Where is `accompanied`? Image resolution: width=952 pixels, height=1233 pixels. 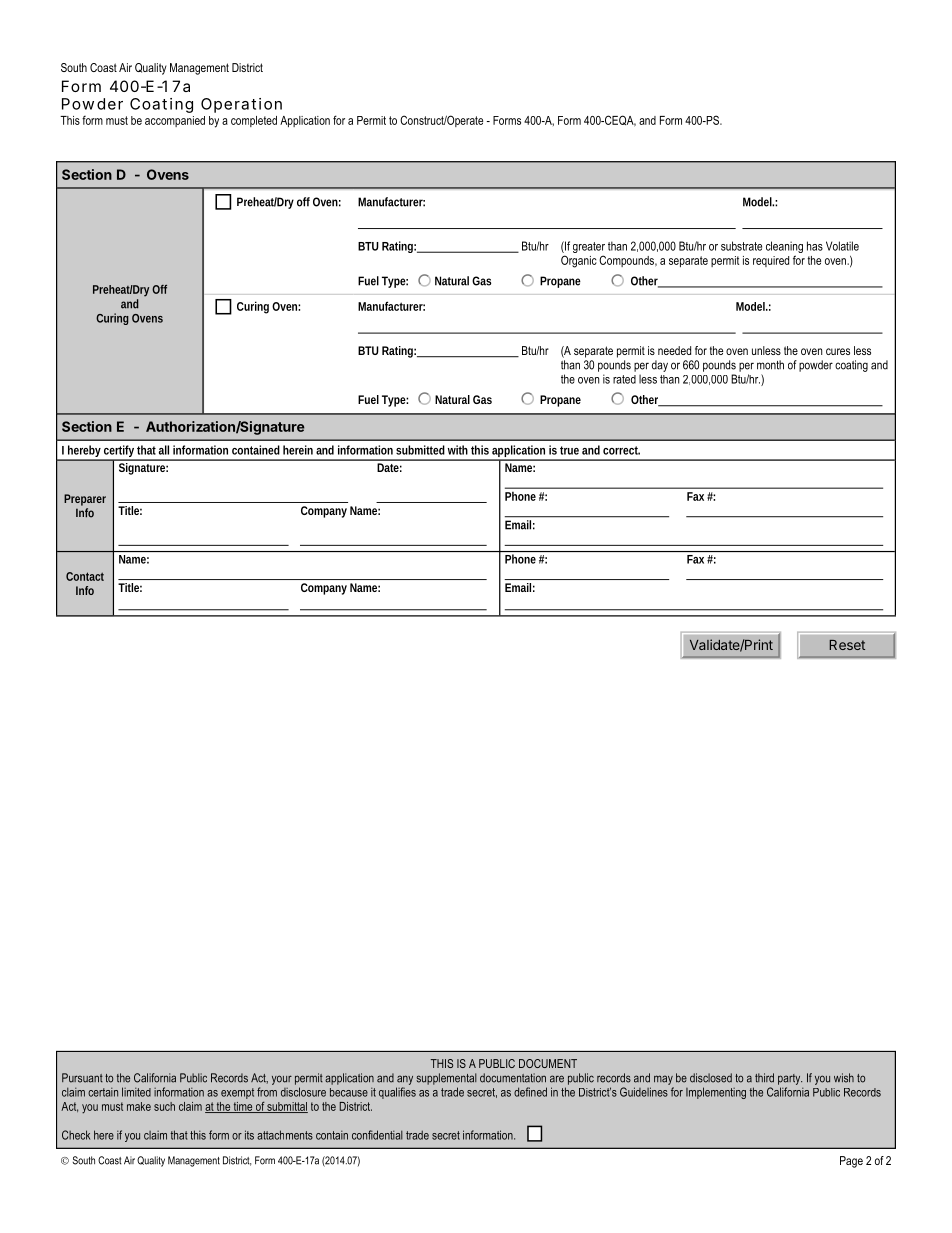
accompanied is located at coordinates (175, 121).
